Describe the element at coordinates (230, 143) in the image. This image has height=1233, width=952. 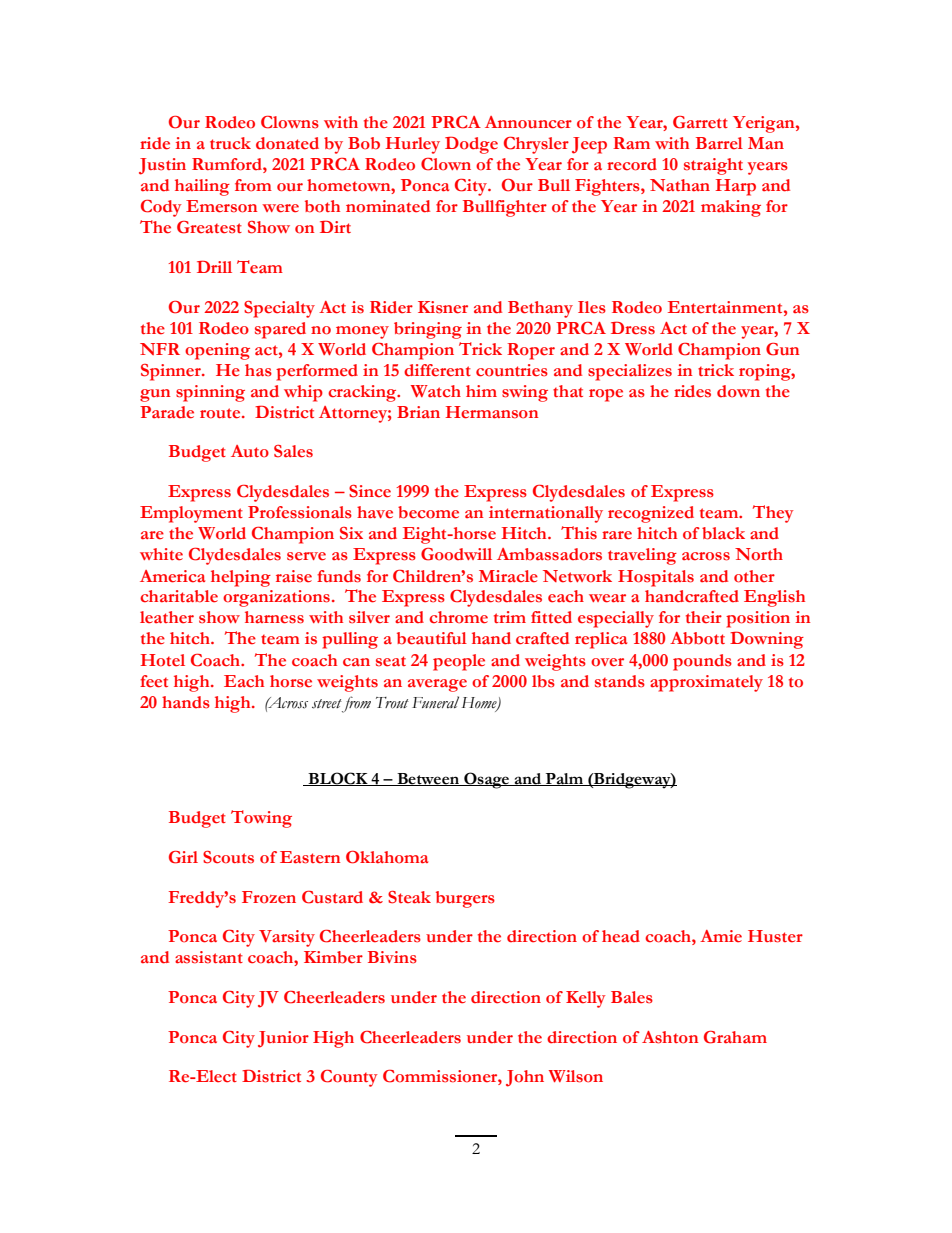
I see `truck` at that location.
